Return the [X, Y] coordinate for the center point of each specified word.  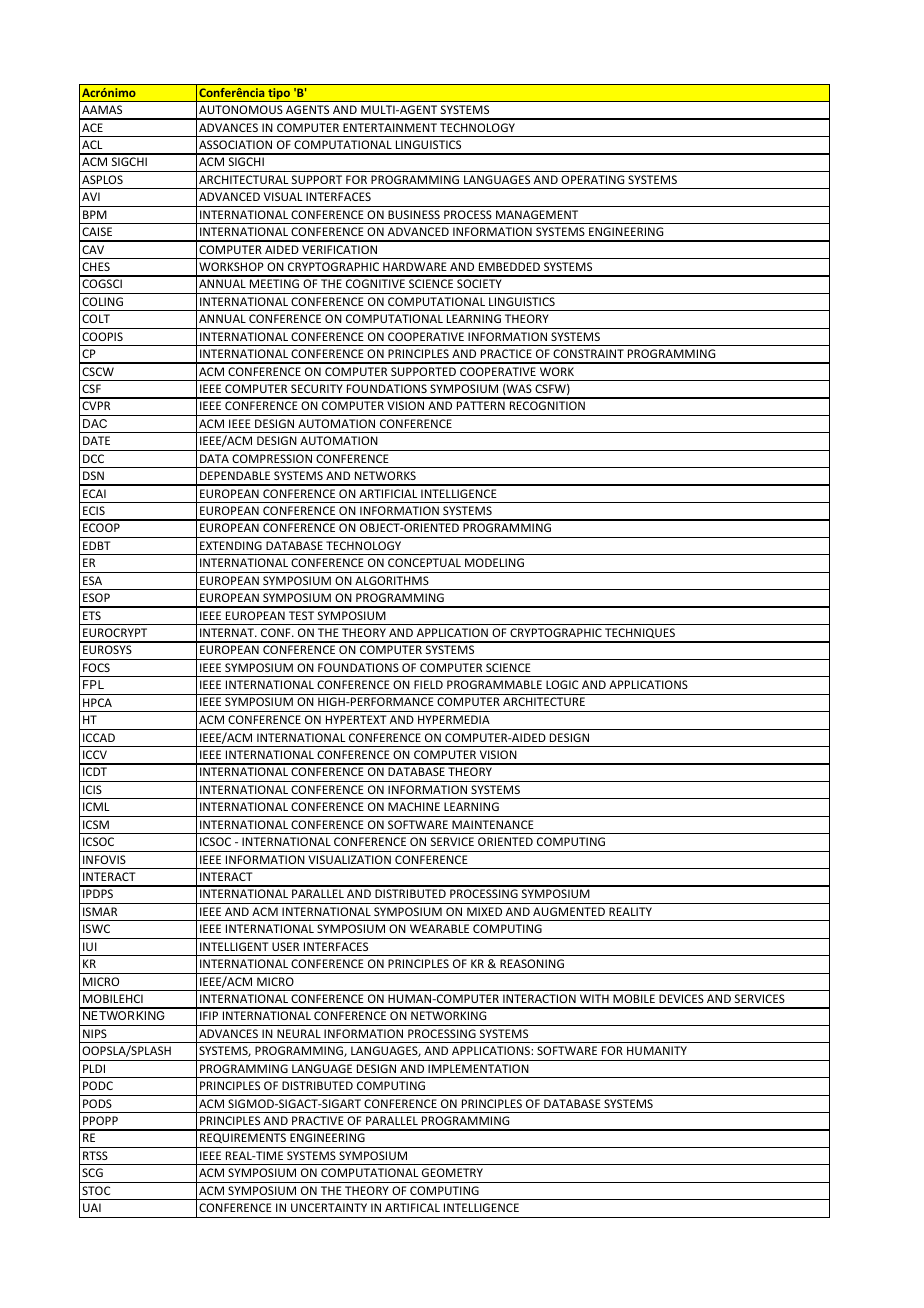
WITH [594, 998]
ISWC [96, 928]
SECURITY [317, 388]
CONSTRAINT [588, 353]
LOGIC [562, 684]
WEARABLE [439, 928]
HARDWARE [415, 266]
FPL [93, 684]
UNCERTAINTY [329, 1207]
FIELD [428, 684]
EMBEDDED [509, 266]
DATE [96, 440]
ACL [92, 144]
